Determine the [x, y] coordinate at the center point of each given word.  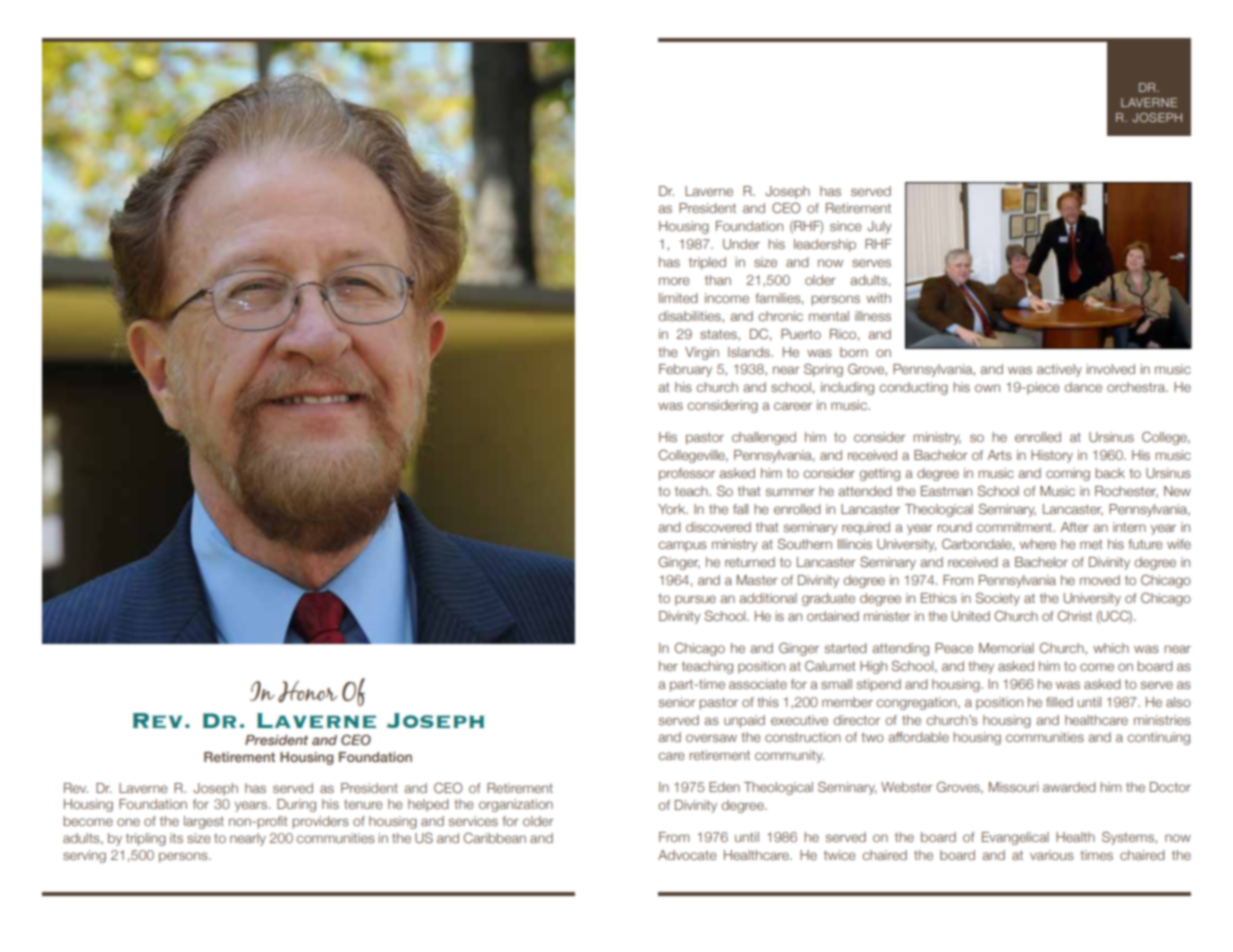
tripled [707, 263]
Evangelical [1015, 838]
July [879, 227]
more [674, 281]
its [176, 838]
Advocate [687, 855]
